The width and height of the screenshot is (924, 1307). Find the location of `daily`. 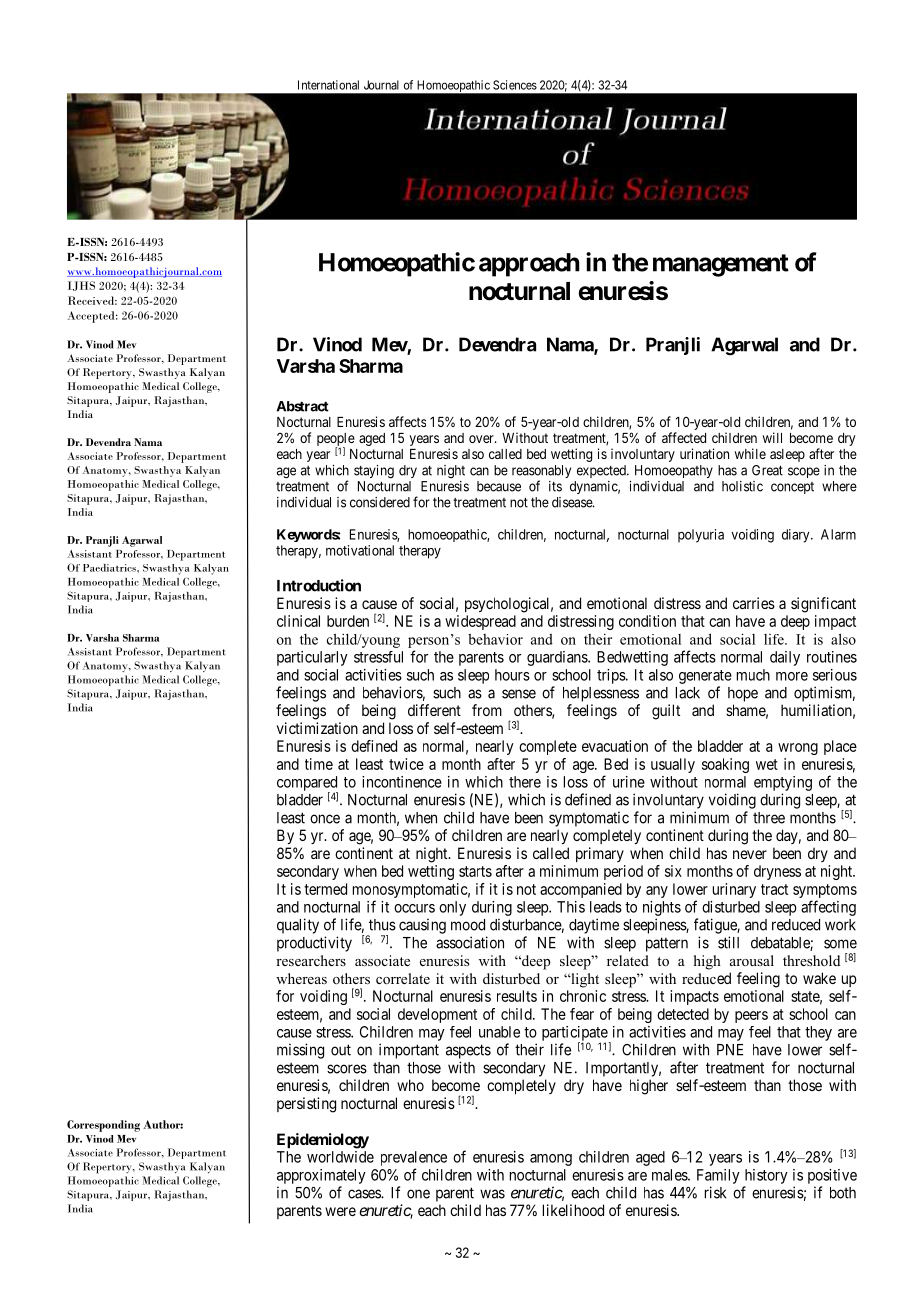

daily is located at coordinates (785, 658).
